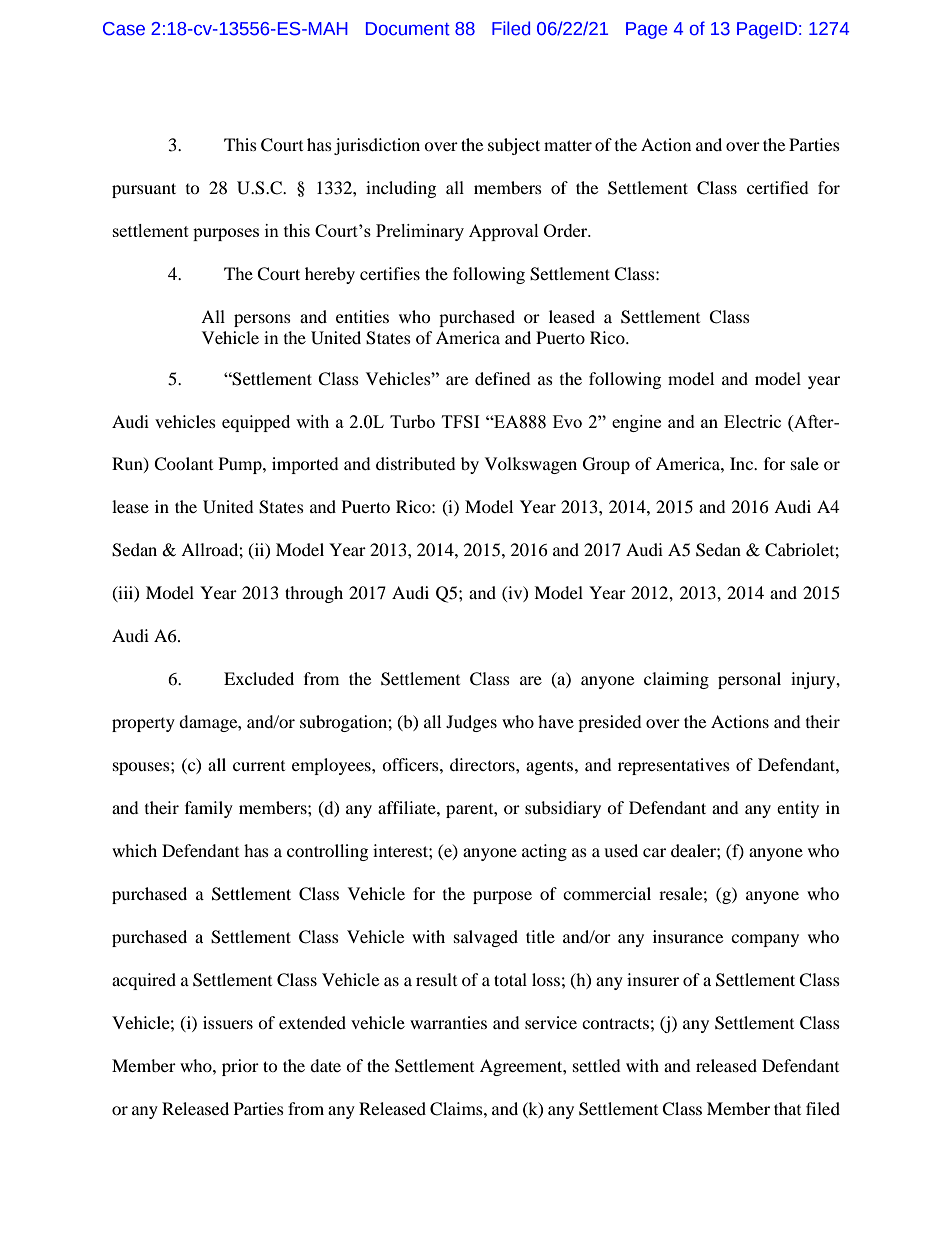 This screenshot has width=952, height=1233. Describe the element at coordinates (778, 187) in the screenshot. I see `certified` at that location.
